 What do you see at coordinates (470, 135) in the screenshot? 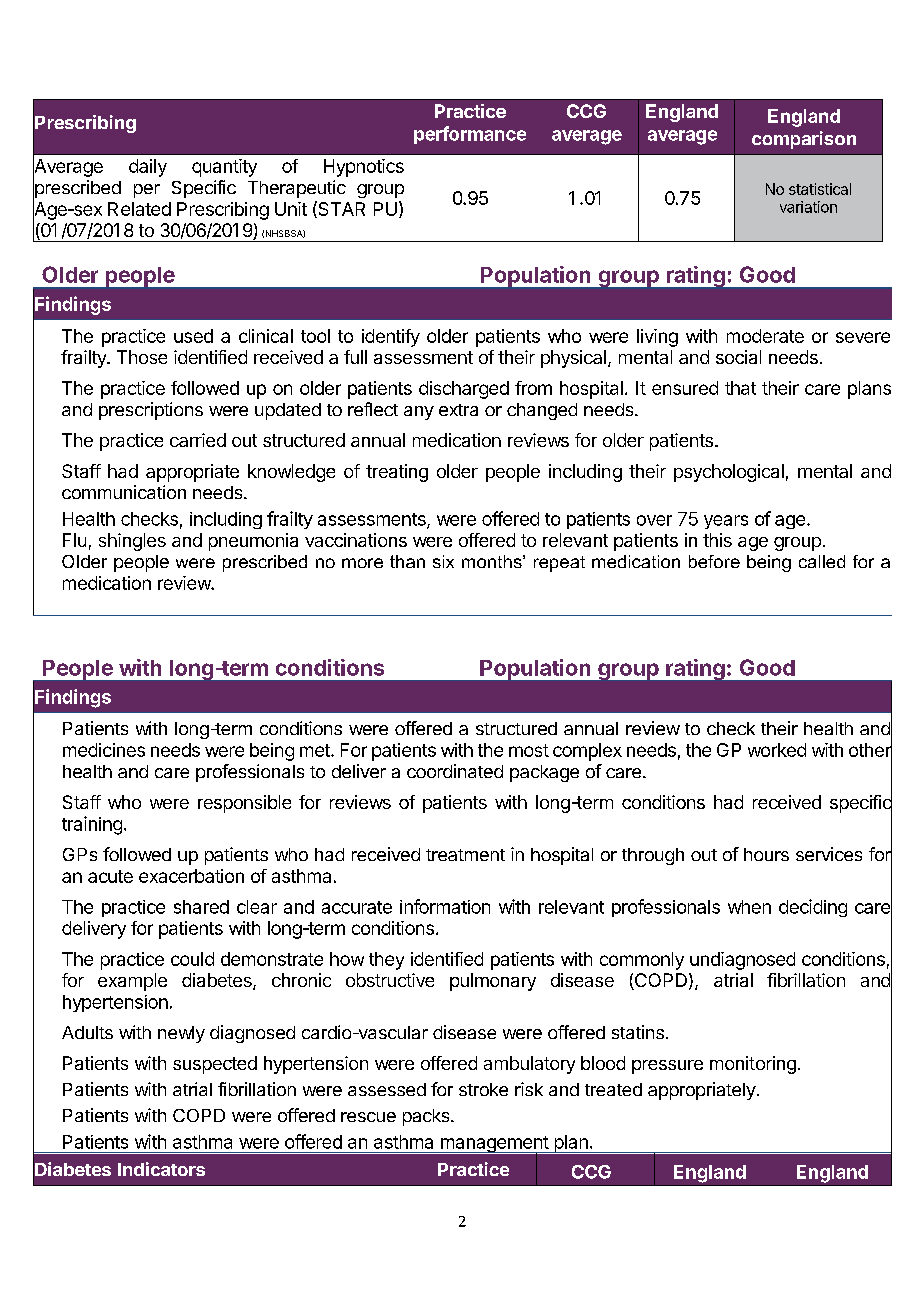
I see `performance` at bounding box center [470, 135].
